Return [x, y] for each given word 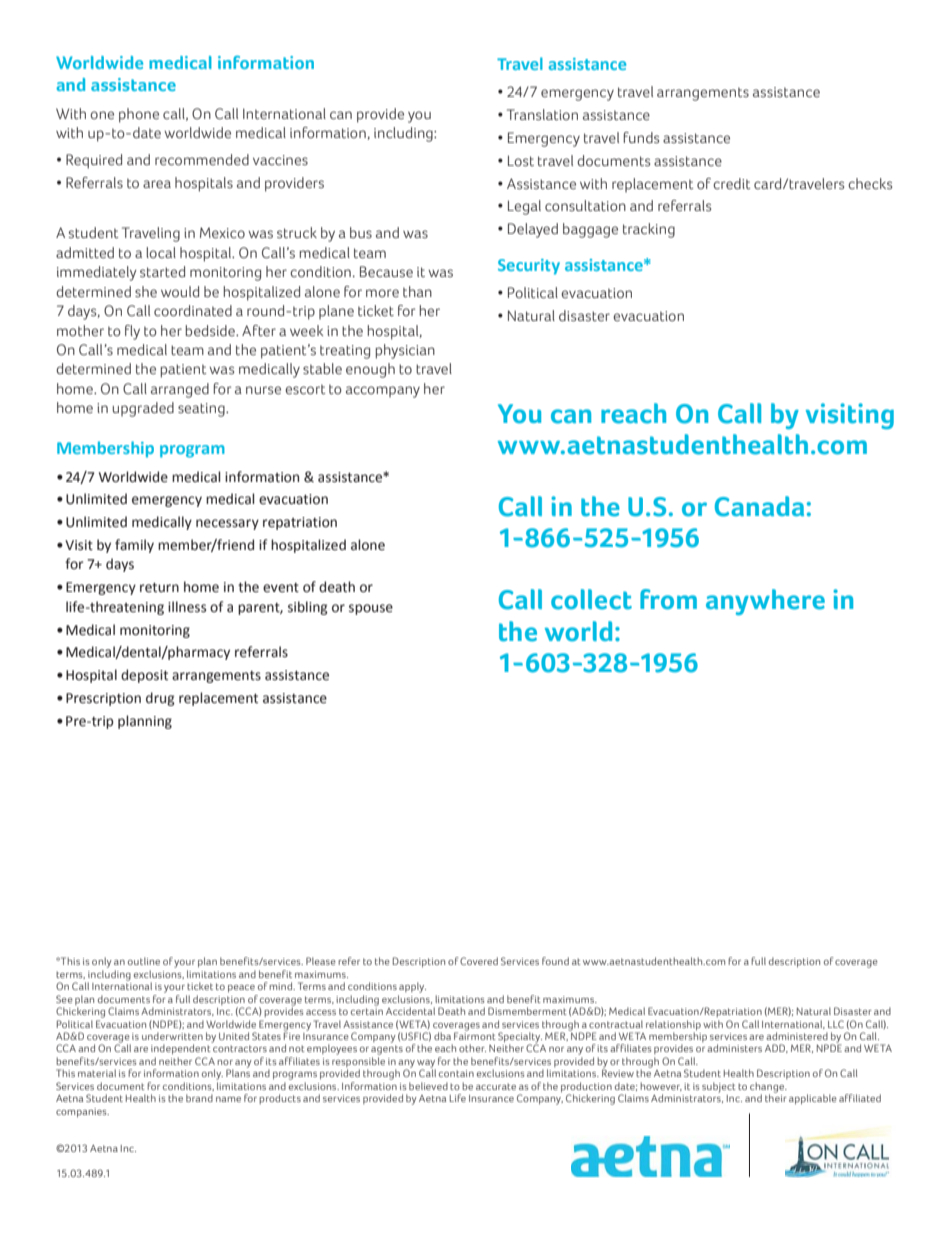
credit [731, 184]
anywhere [765, 602]
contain [456, 1073]
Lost [521, 161]
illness [187, 607]
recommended [202, 160]
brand [199, 1098]
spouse [371, 609]
